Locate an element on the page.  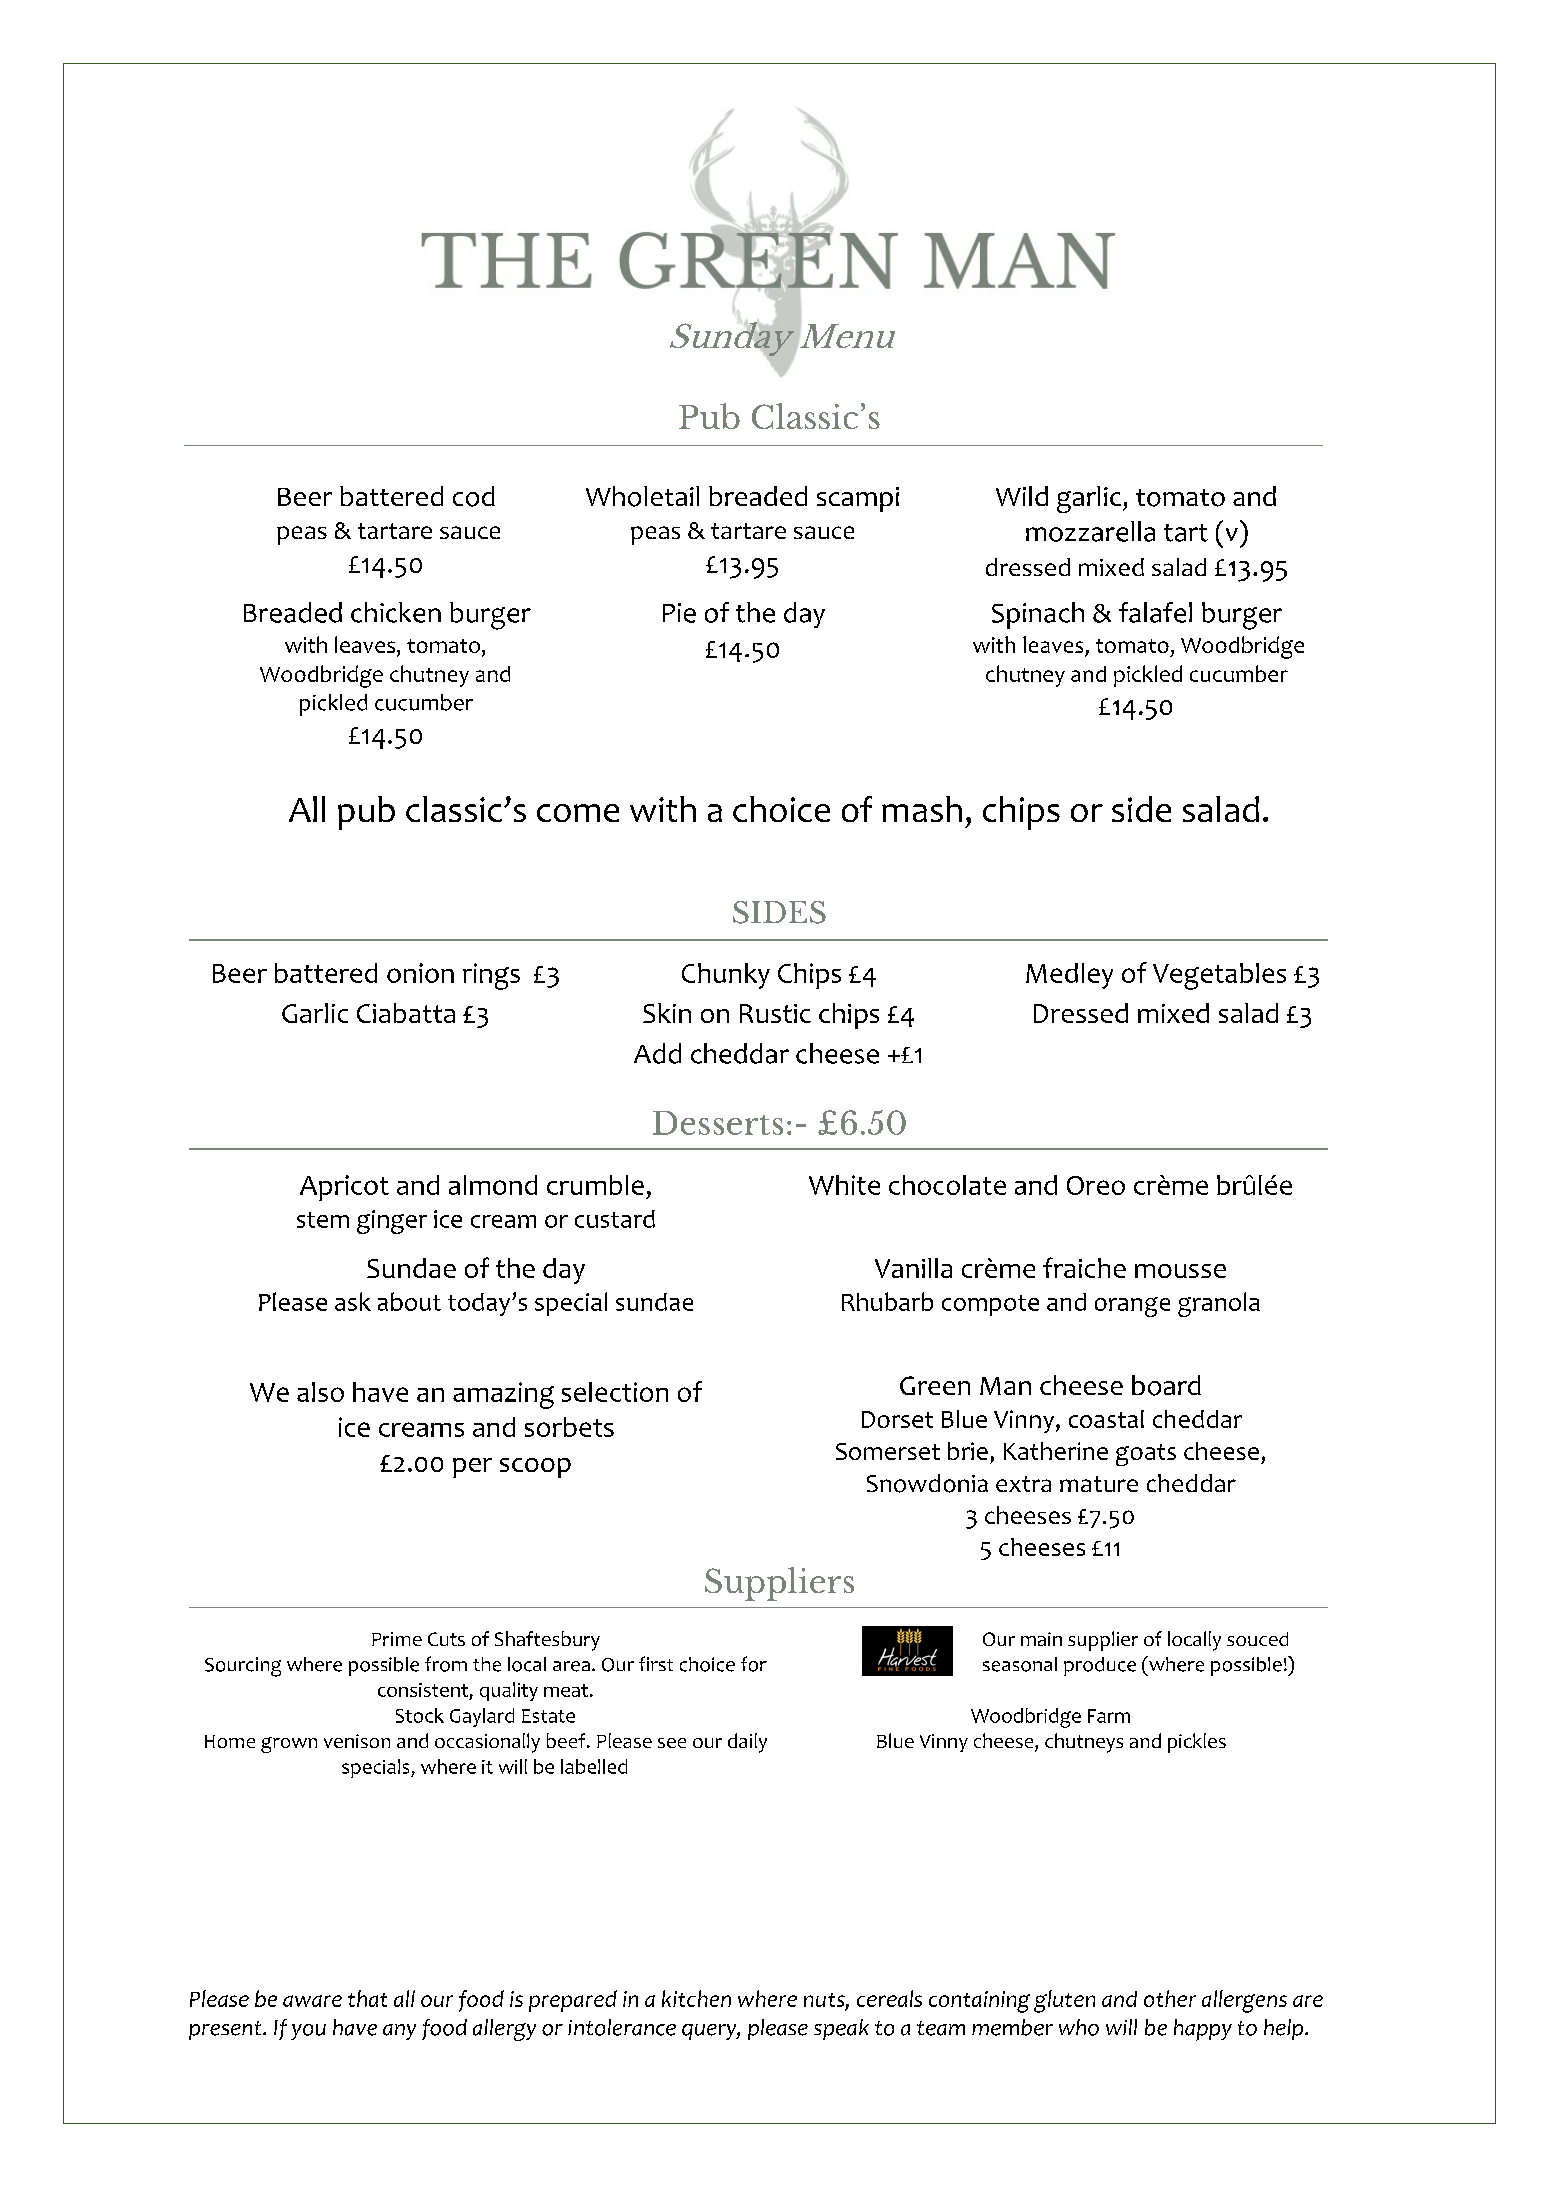
Prime is located at coordinates (397, 1639).
